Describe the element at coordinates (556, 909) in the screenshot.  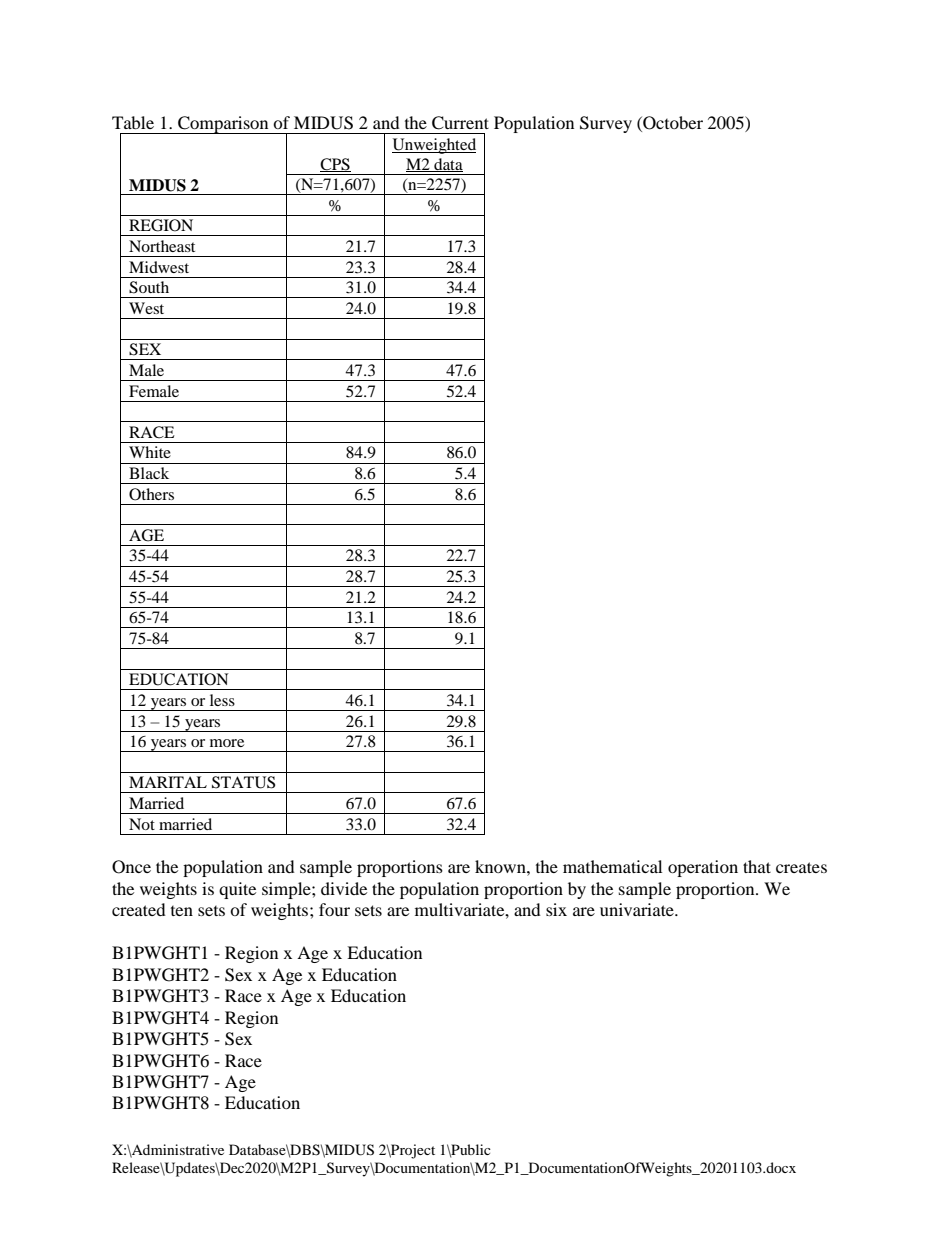
I see `six` at that location.
